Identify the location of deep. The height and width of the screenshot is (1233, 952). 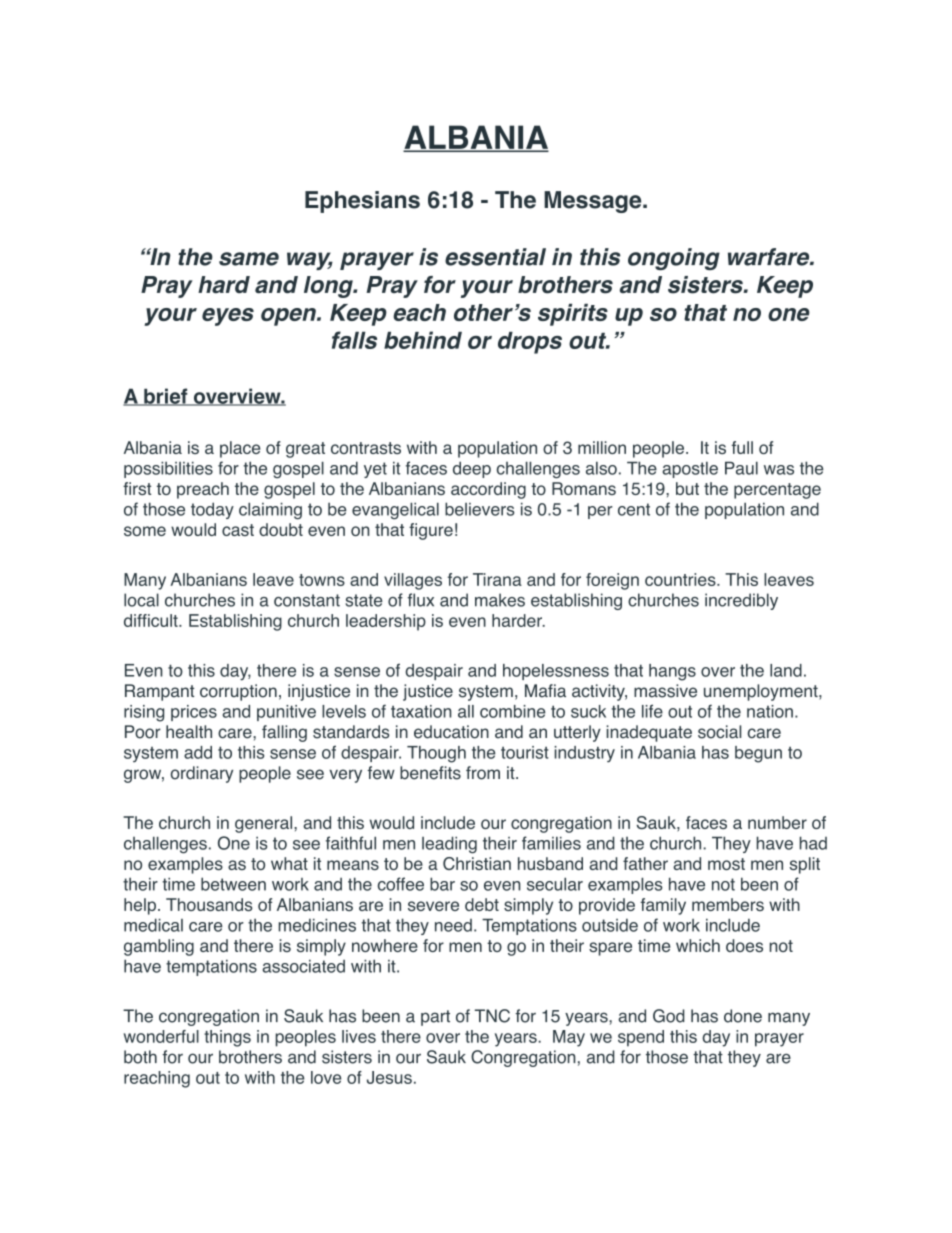
(472, 469).
